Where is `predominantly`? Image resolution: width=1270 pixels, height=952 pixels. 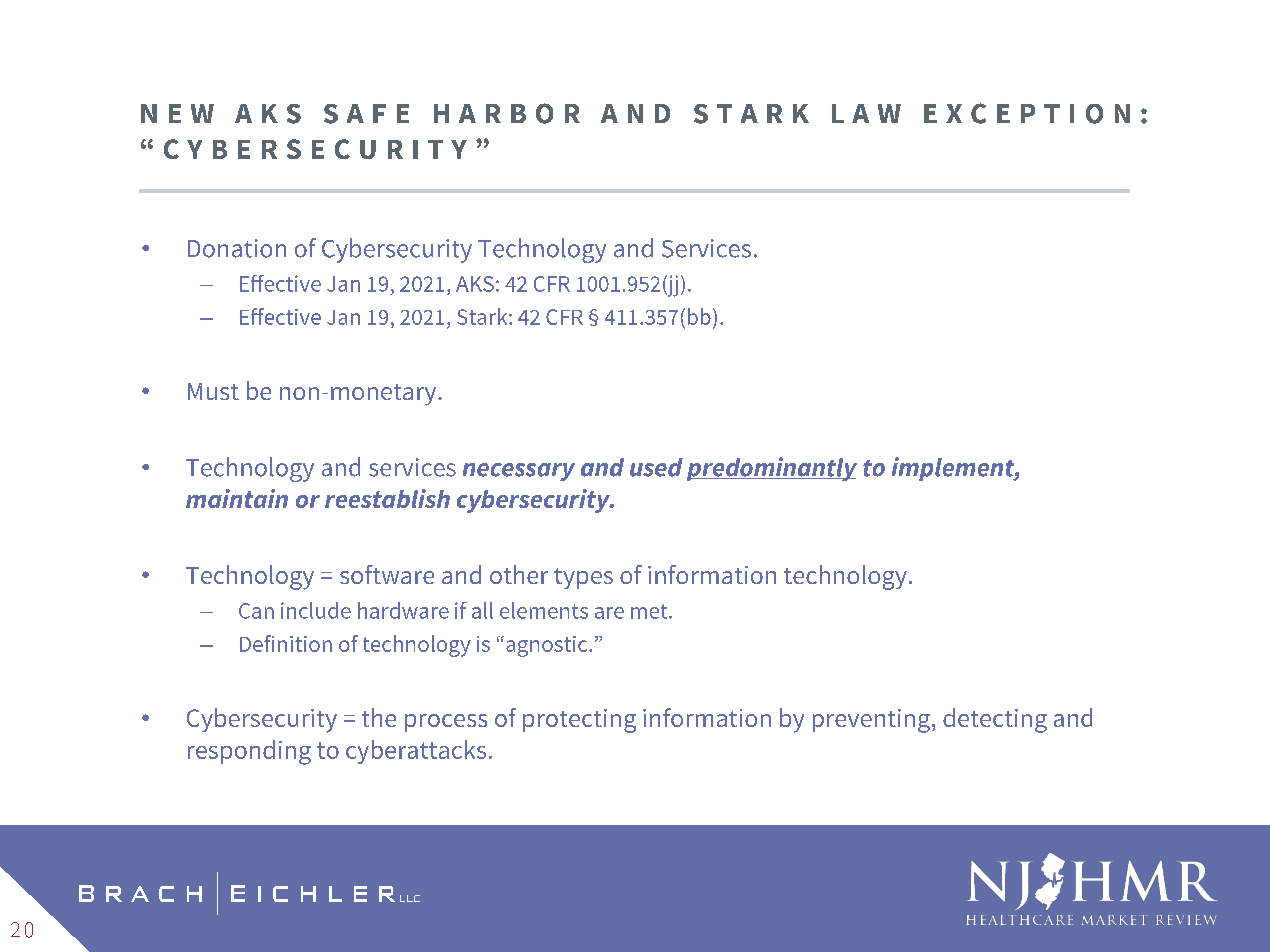
predominantly is located at coordinates (772, 469).
